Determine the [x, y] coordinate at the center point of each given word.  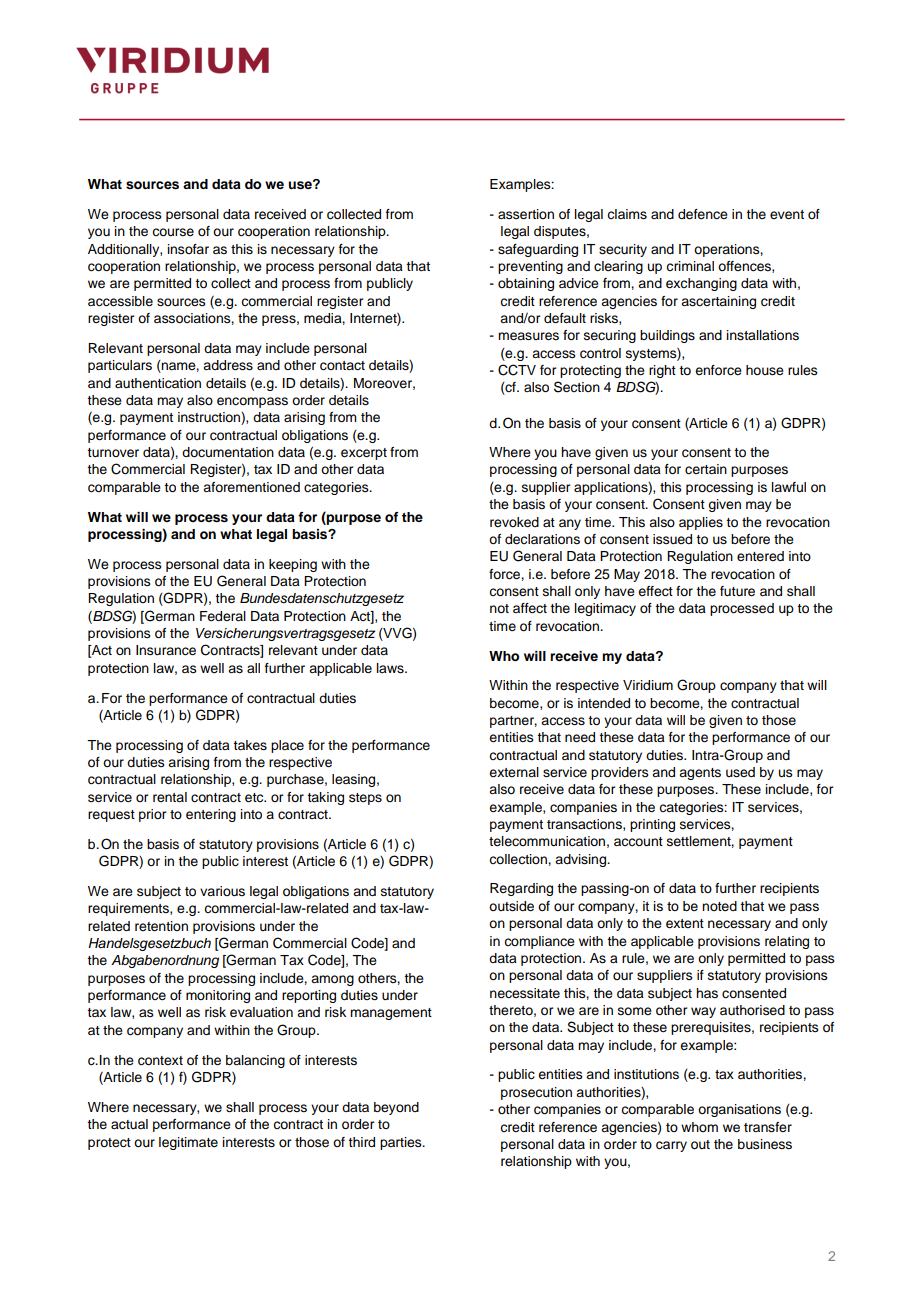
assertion [526, 214]
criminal [690, 266]
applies [701, 523]
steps [365, 799]
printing [652, 825]
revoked [514, 522]
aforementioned [251, 487]
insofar [188, 249]
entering [211, 815]
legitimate [188, 1143]
